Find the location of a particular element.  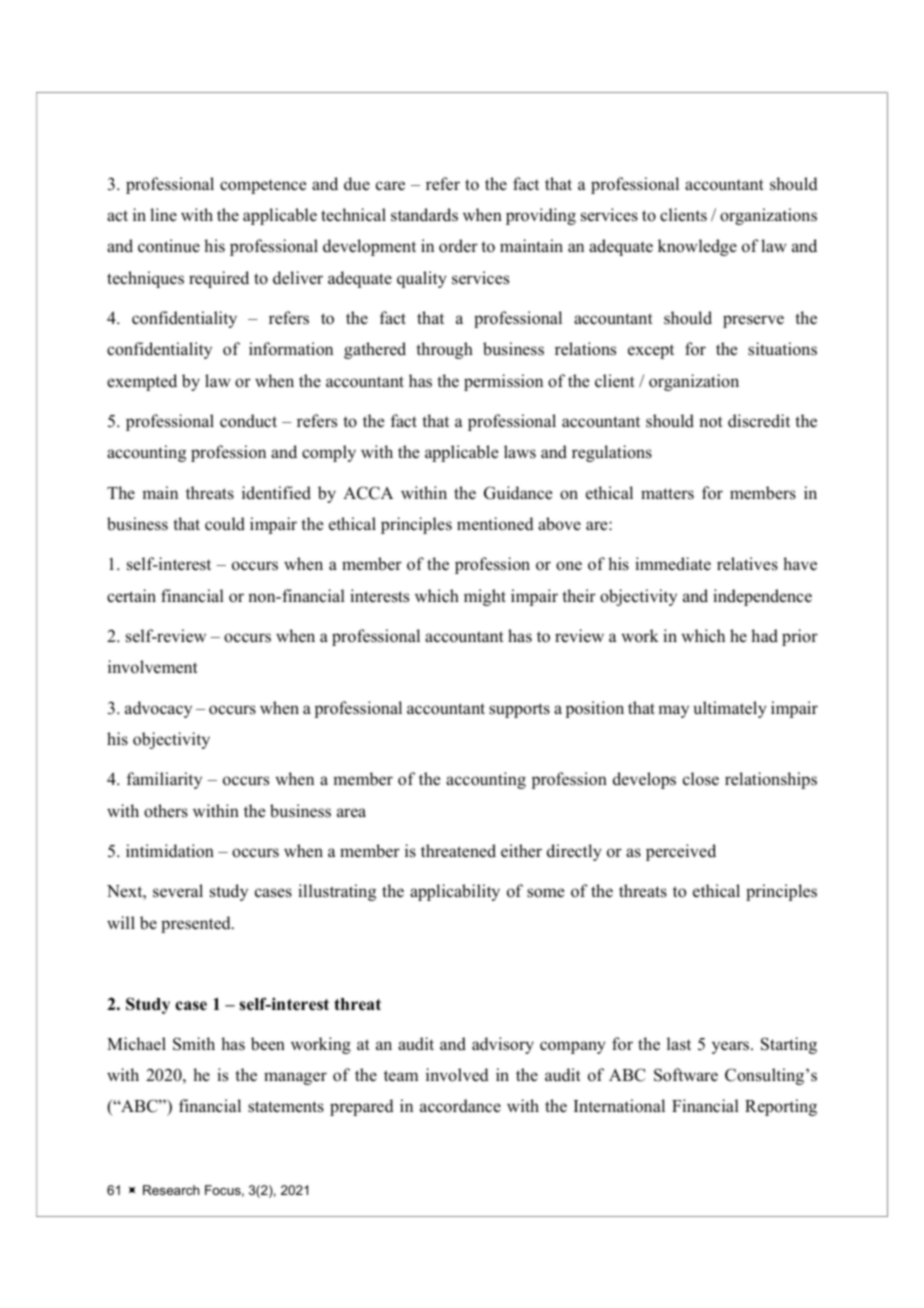

standards is located at coordinates (424, 215).
